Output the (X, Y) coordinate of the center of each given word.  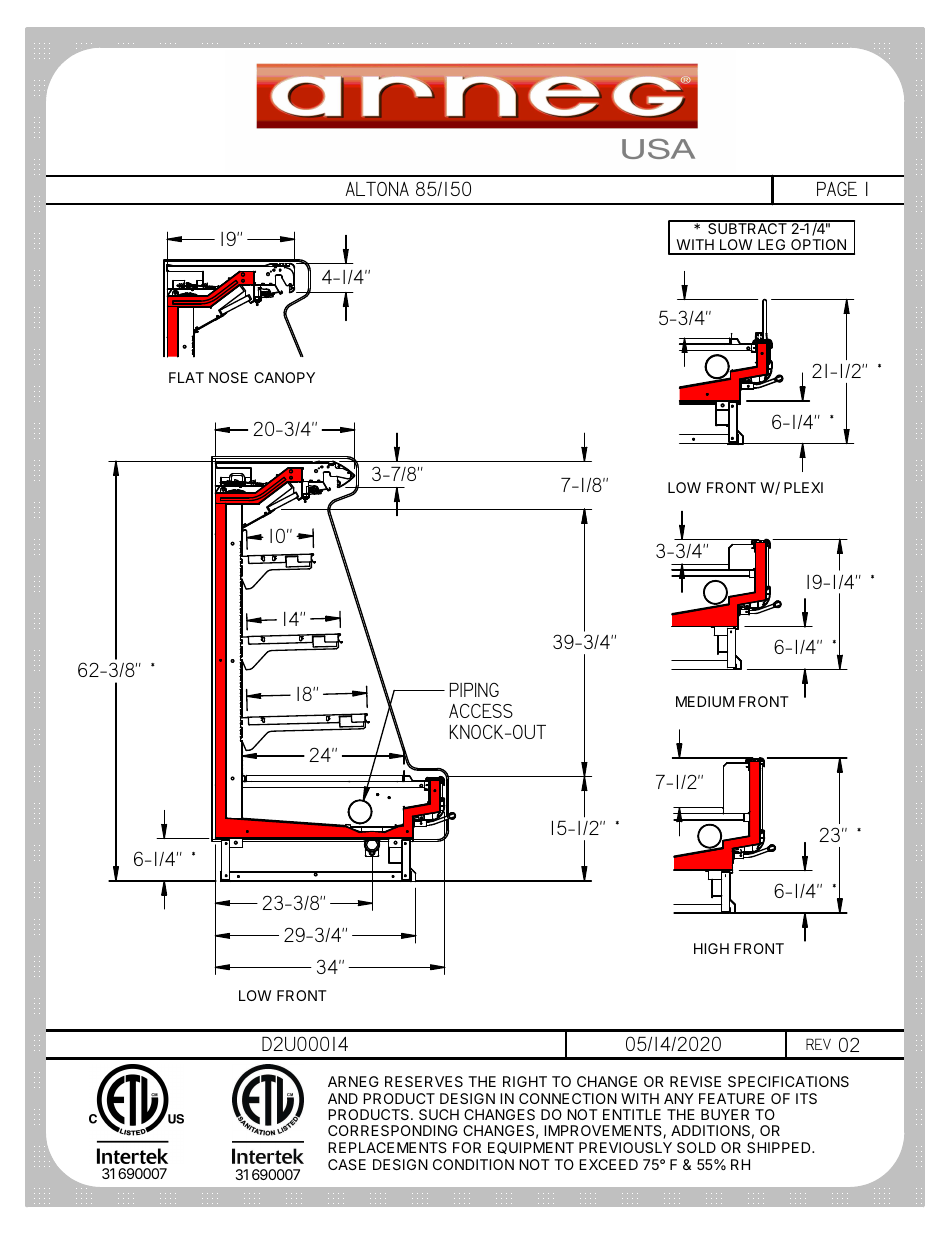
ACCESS (481, 711)
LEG (772, 246)
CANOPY (284, 377)
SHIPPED (780, 1147)
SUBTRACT (747, 227)
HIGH (711, 948)
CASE (347, 1164)
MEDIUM (705, 701)
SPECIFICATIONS (788, 1081)
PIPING (474, 690)
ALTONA (377, 189)
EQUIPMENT (531, 1148)
